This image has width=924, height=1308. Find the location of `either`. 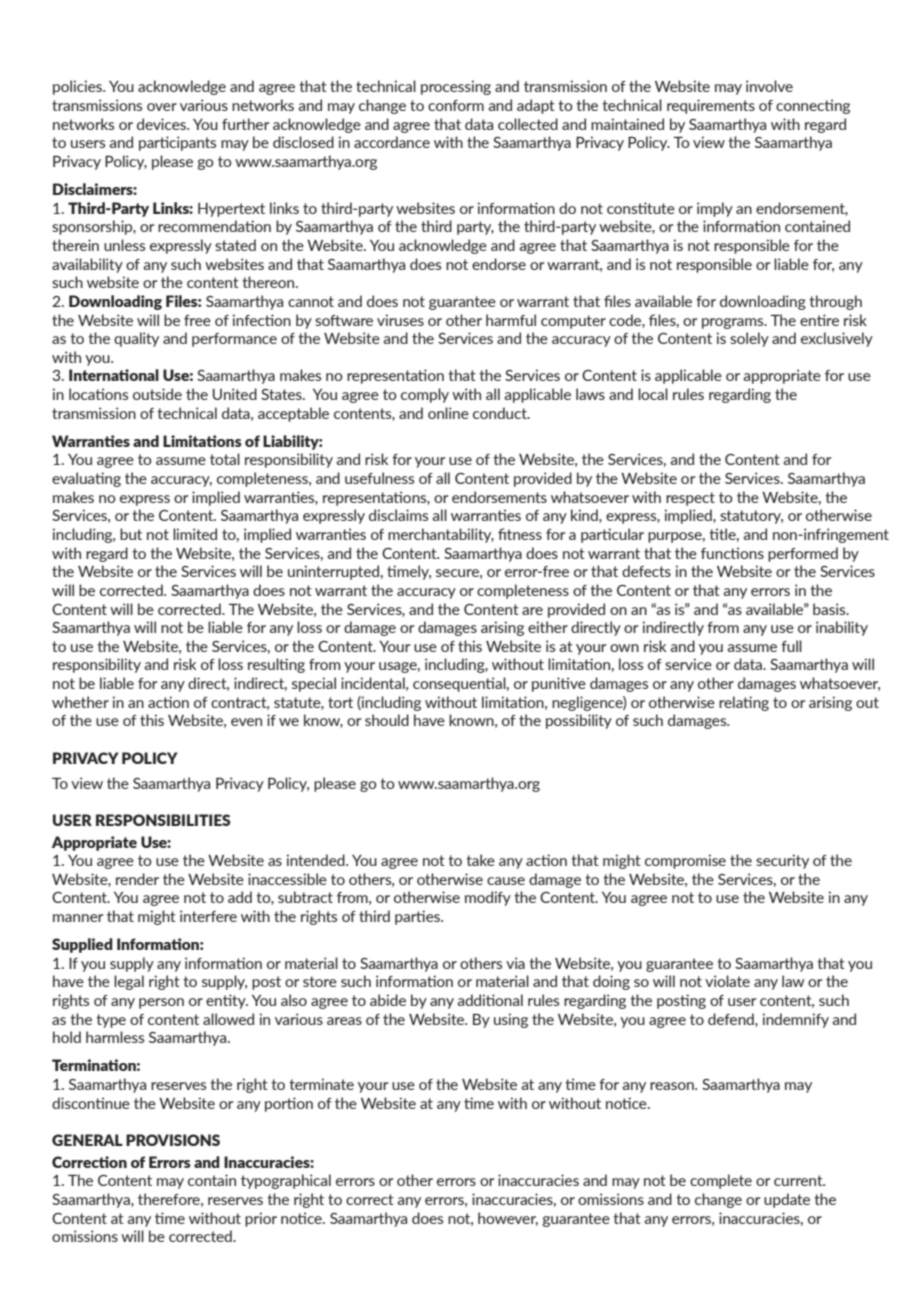

either is located at coordinates (548, 627).
